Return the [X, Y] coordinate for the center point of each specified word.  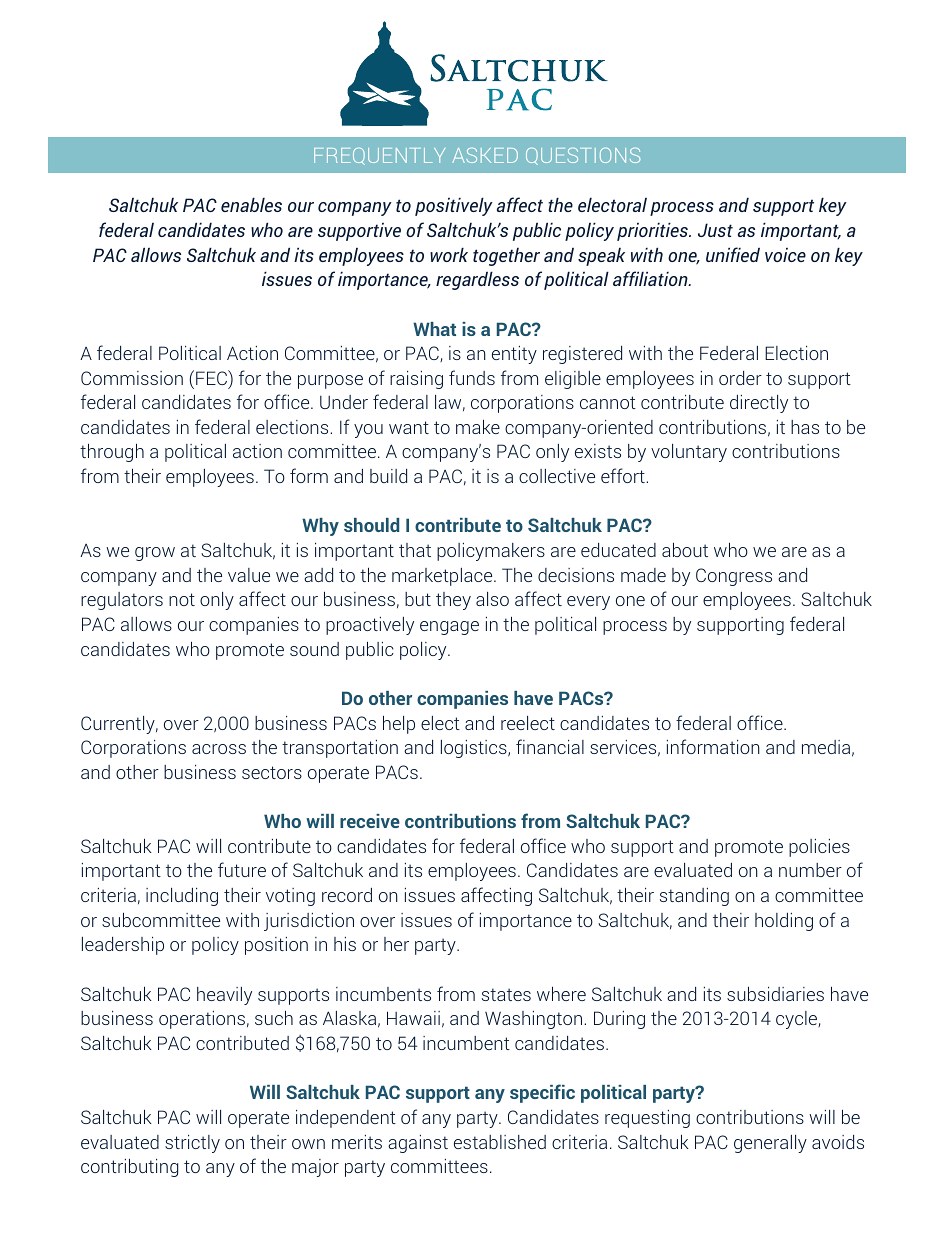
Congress [734, 577]
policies [819, 848]
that [415, 550]
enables [251, 204]
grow [155, 554]
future [242, 869]
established [500, 1142]
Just [715, 230]
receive [370, 821]
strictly [192, 1144]
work [449, 254]
